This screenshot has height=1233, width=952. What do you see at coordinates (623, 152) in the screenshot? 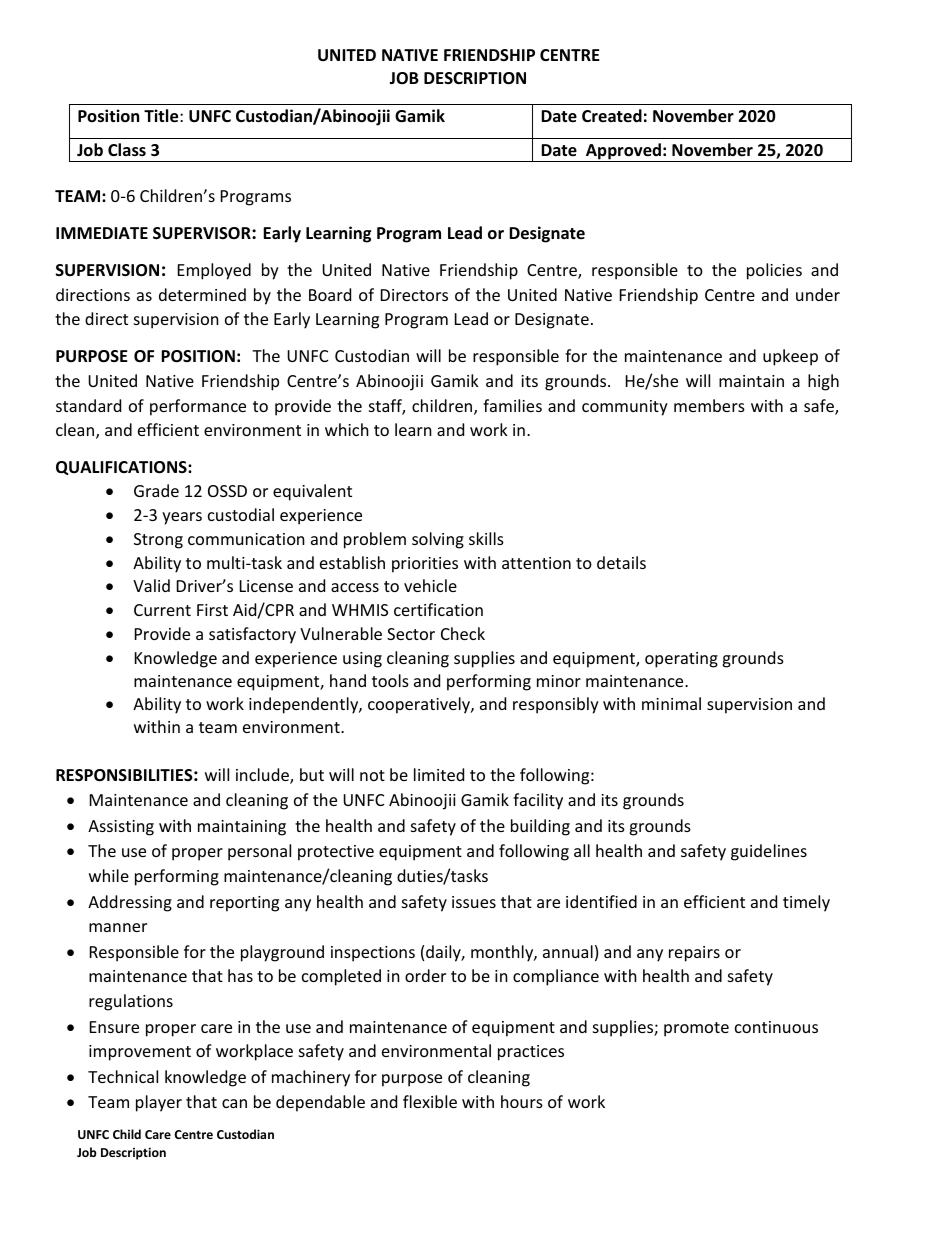
I see `Approved` at bounding box center [623, 152].
